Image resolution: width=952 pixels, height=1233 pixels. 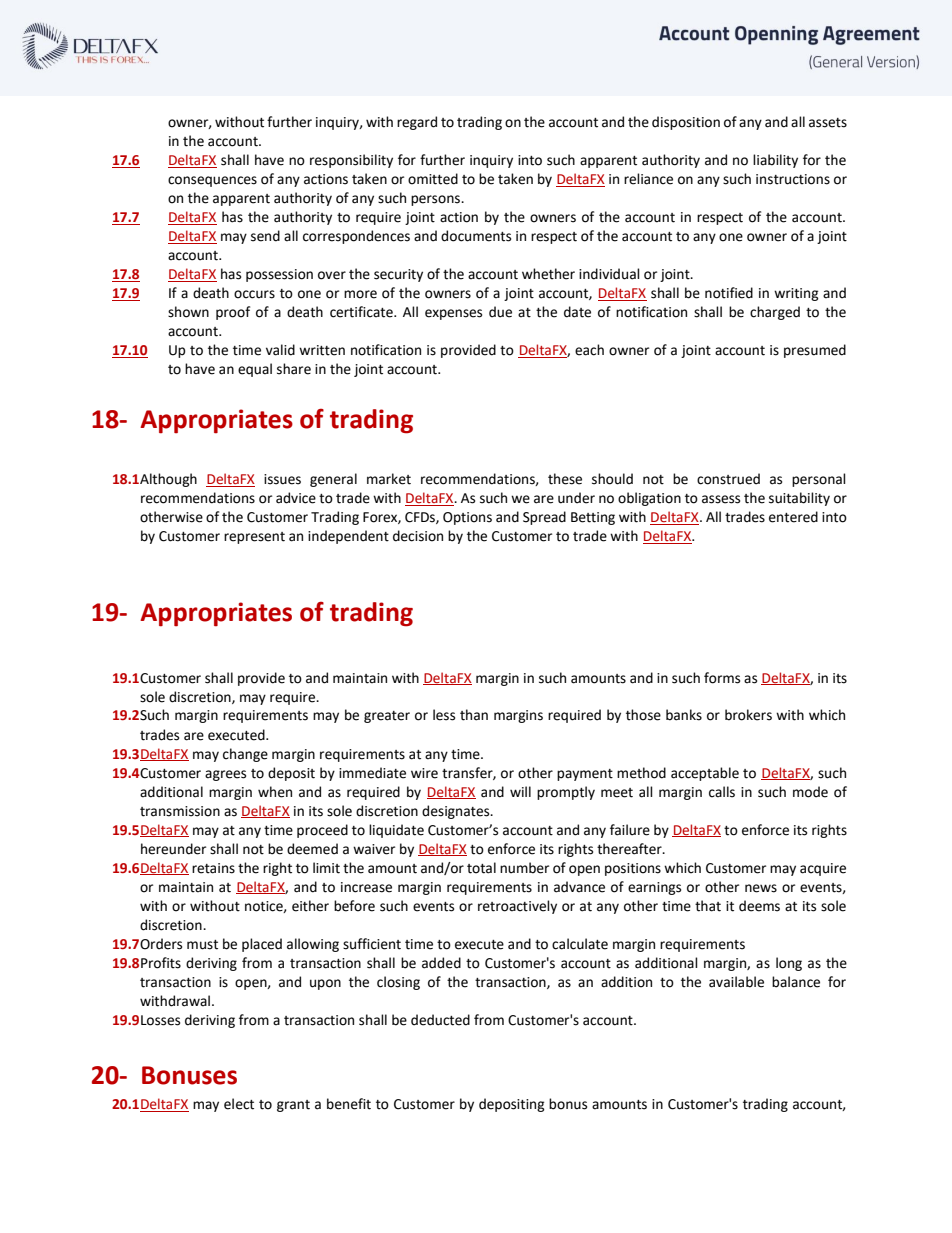 I want to click on represent, so click(x=254, y=538).
